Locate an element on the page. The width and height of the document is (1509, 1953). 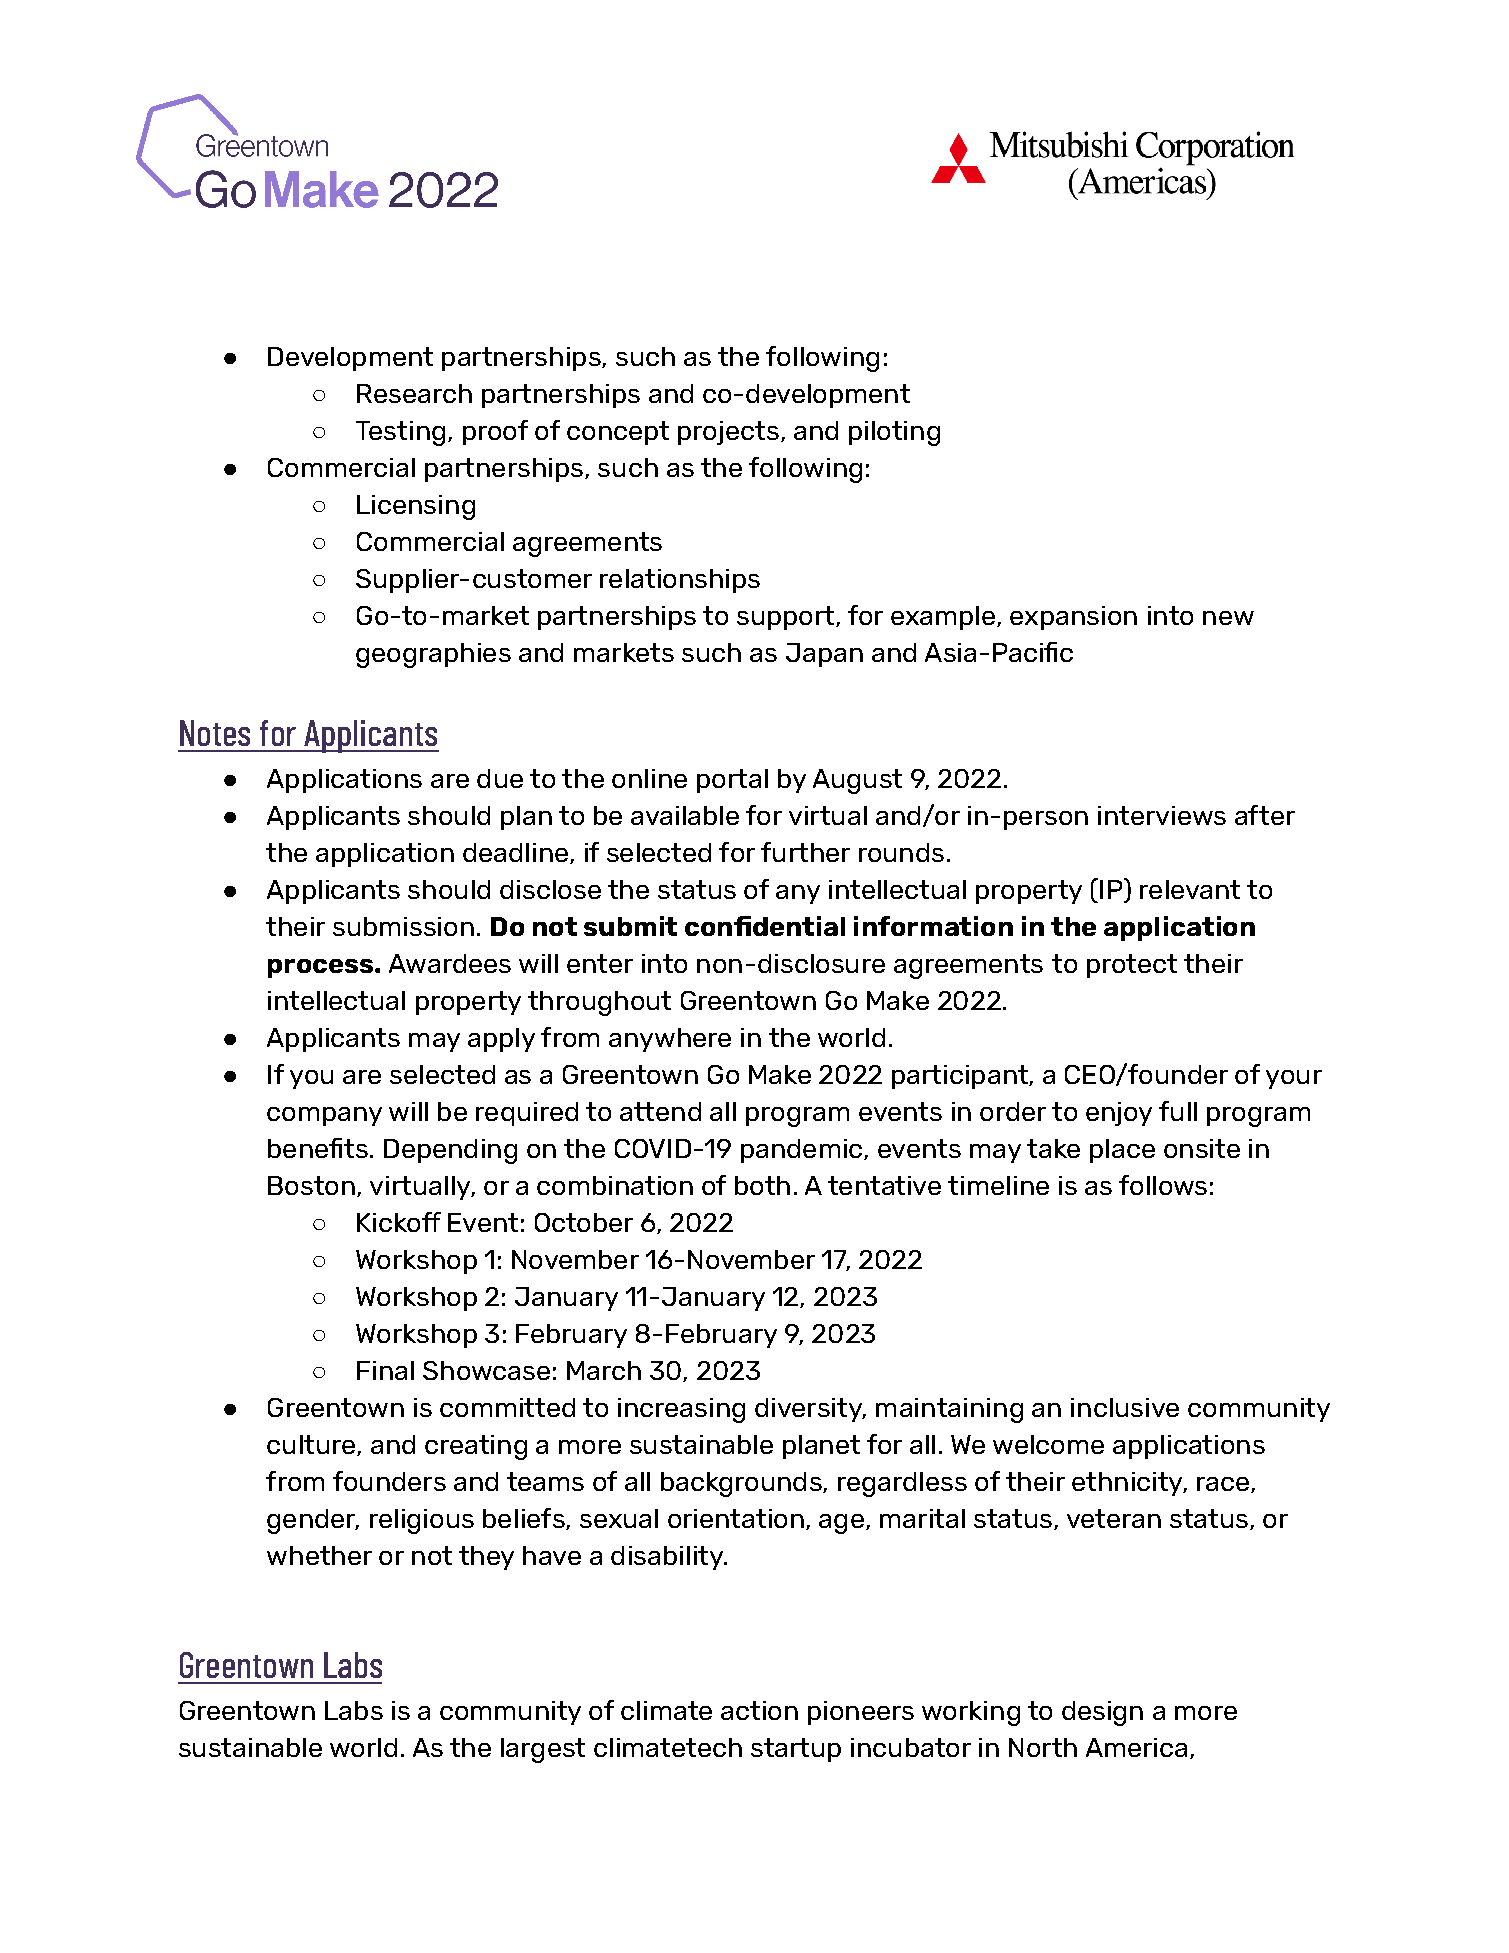
projects is located at coordinates (728, 433).
